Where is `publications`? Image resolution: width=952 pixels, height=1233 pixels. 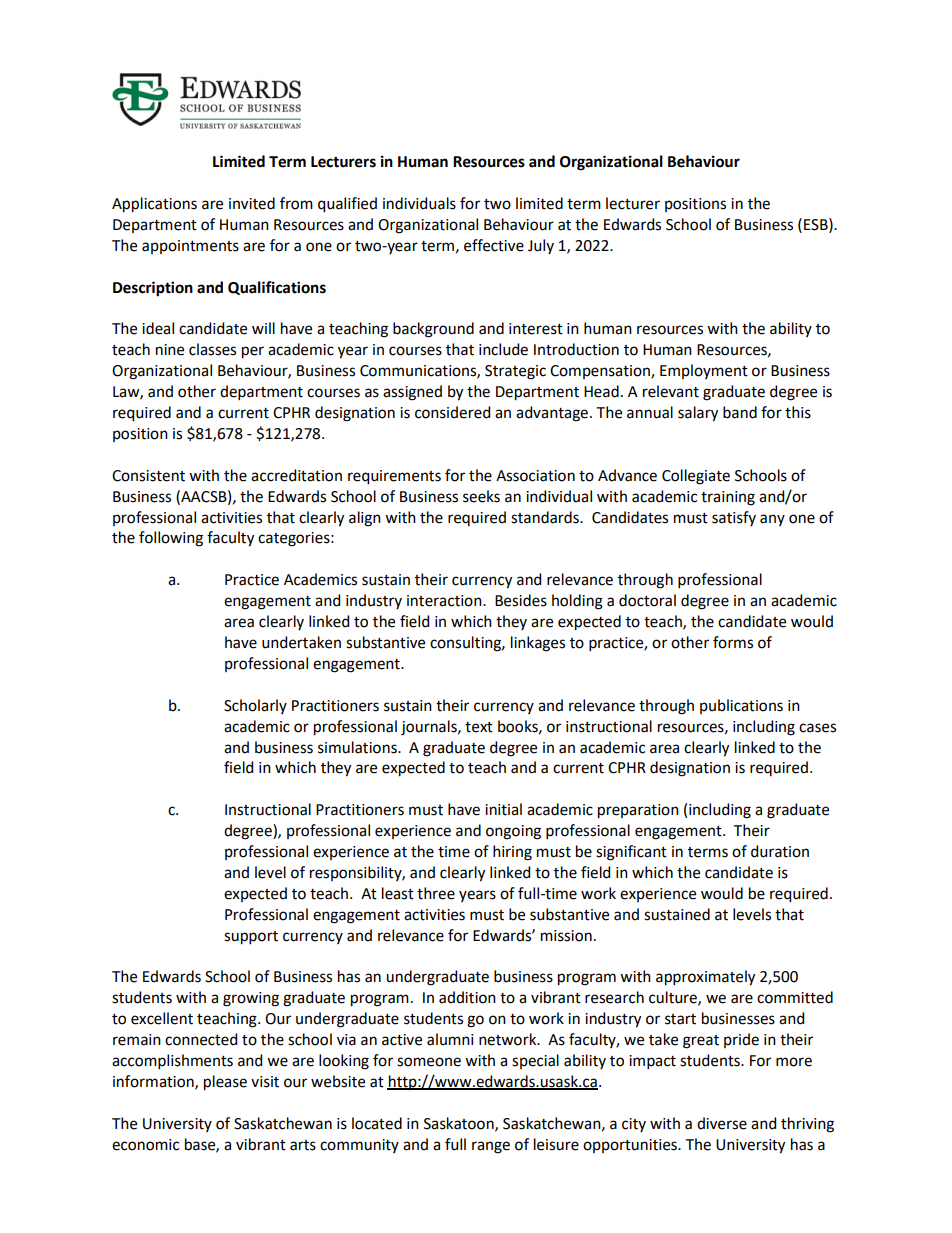
publications is located at coordinates (741, 706).
